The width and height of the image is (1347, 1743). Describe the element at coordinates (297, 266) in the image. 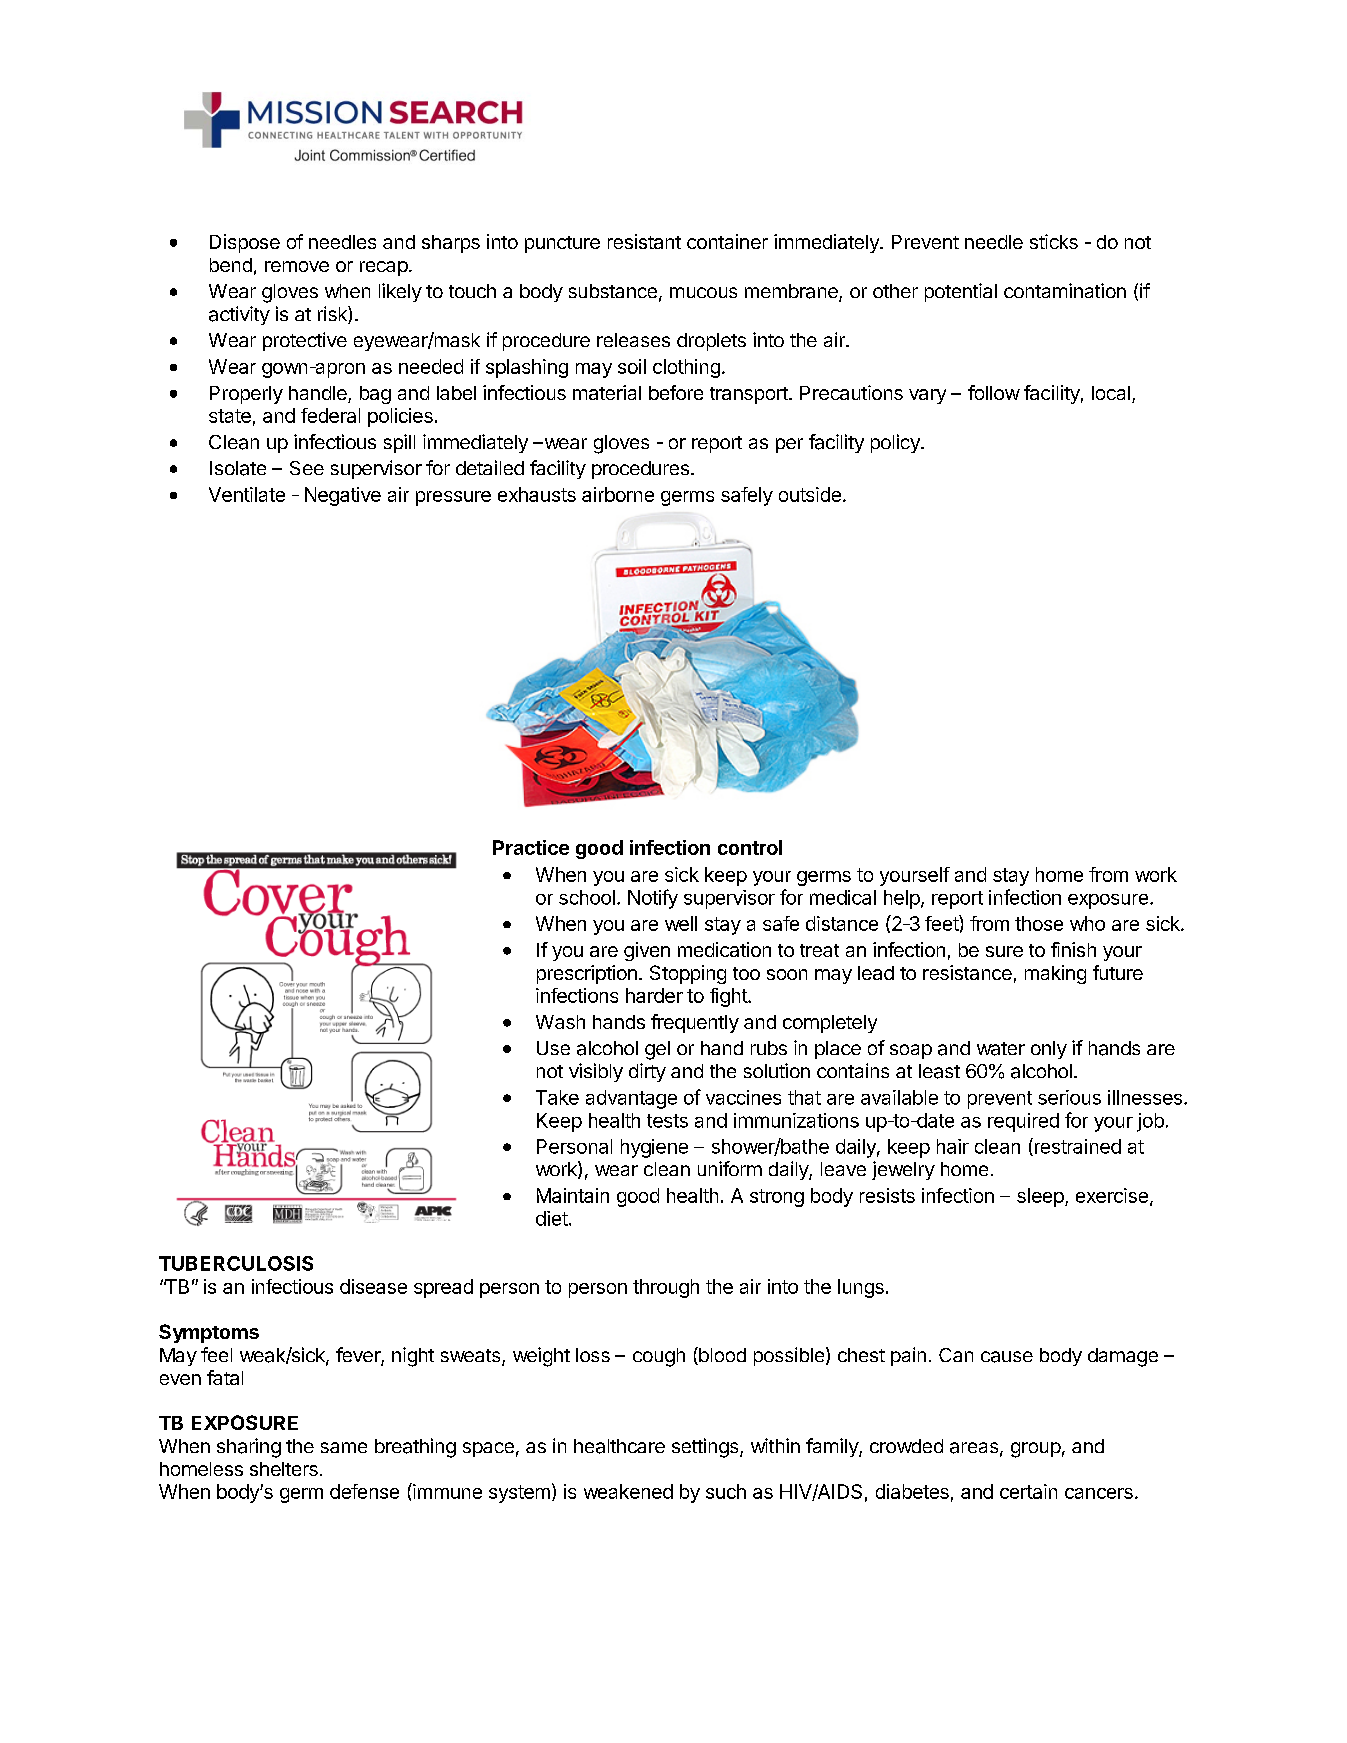

I see `remove` at that location.
